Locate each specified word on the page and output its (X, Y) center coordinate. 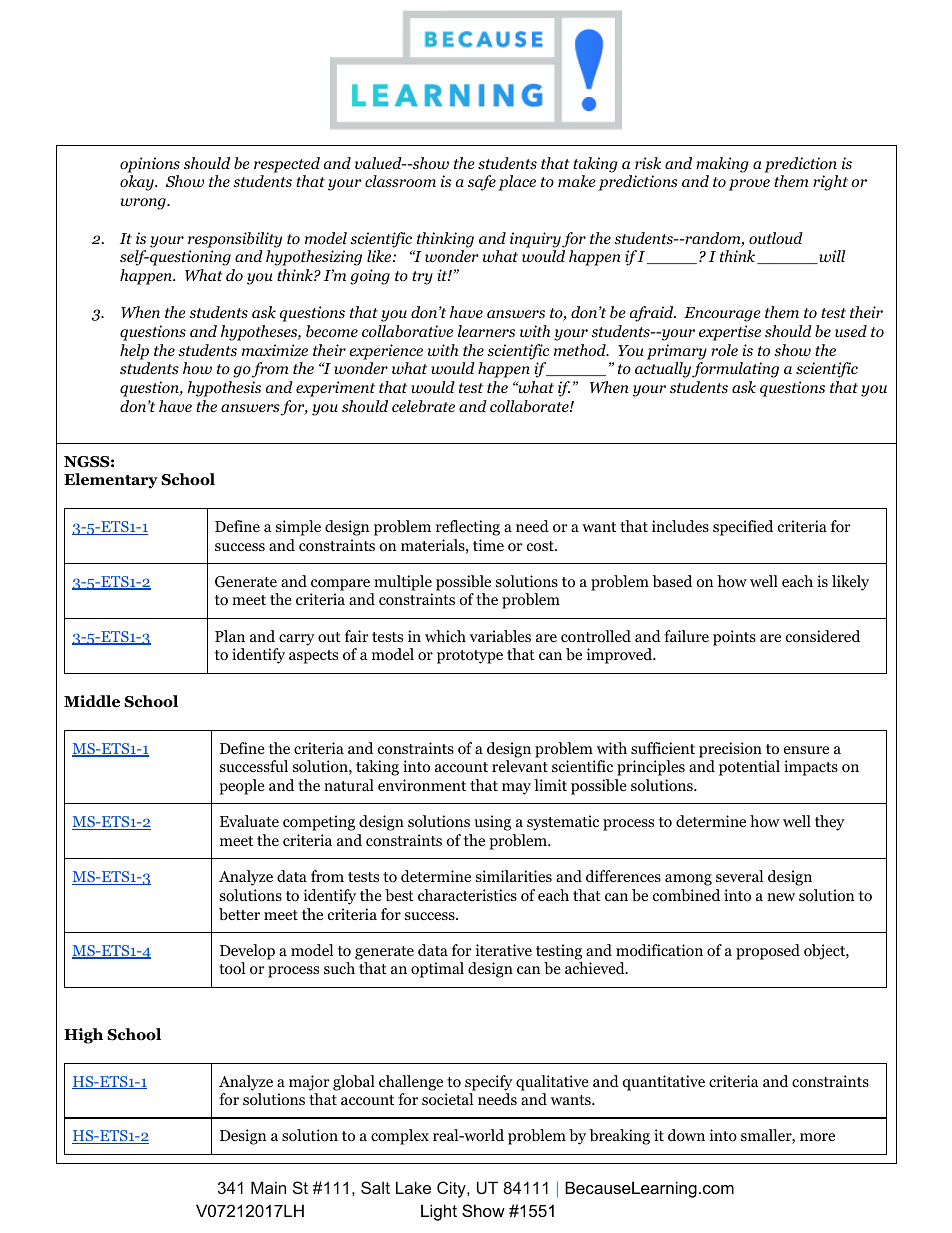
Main (268, 1187)
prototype (470, 657)
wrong (144, 204)
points (734, 638)
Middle (92, 701)
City (452, 1189)
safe (482, 183)
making (722, 165)
